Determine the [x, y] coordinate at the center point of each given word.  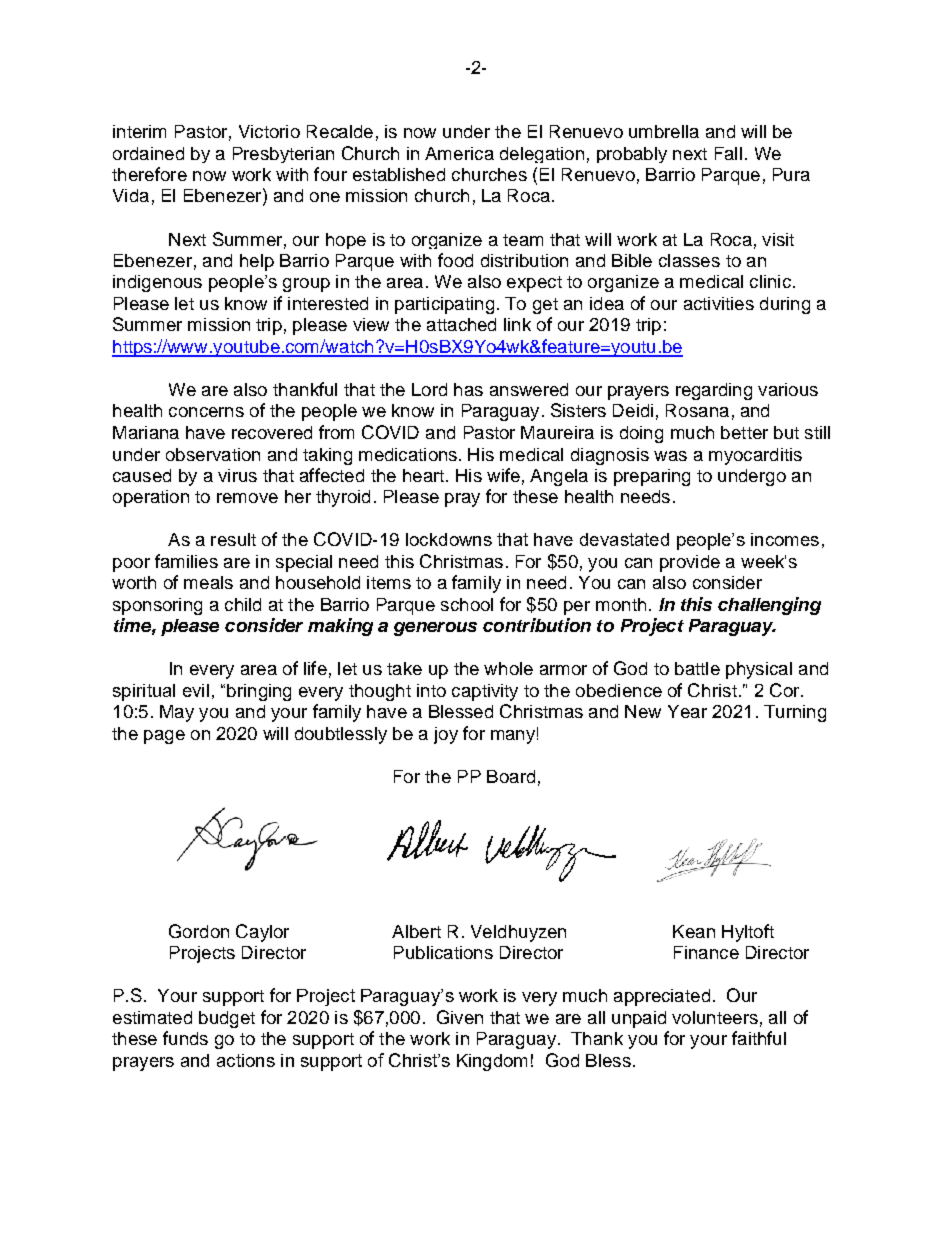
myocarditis [755, 456]
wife [503, 475]
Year [687, 711]
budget [227, 1019]
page [164, 737]
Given [460, 1017]
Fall [728, 153]
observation [213, 454]
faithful [759, 1038]
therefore [149, 174]
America [459, 153]
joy [446, 735]
